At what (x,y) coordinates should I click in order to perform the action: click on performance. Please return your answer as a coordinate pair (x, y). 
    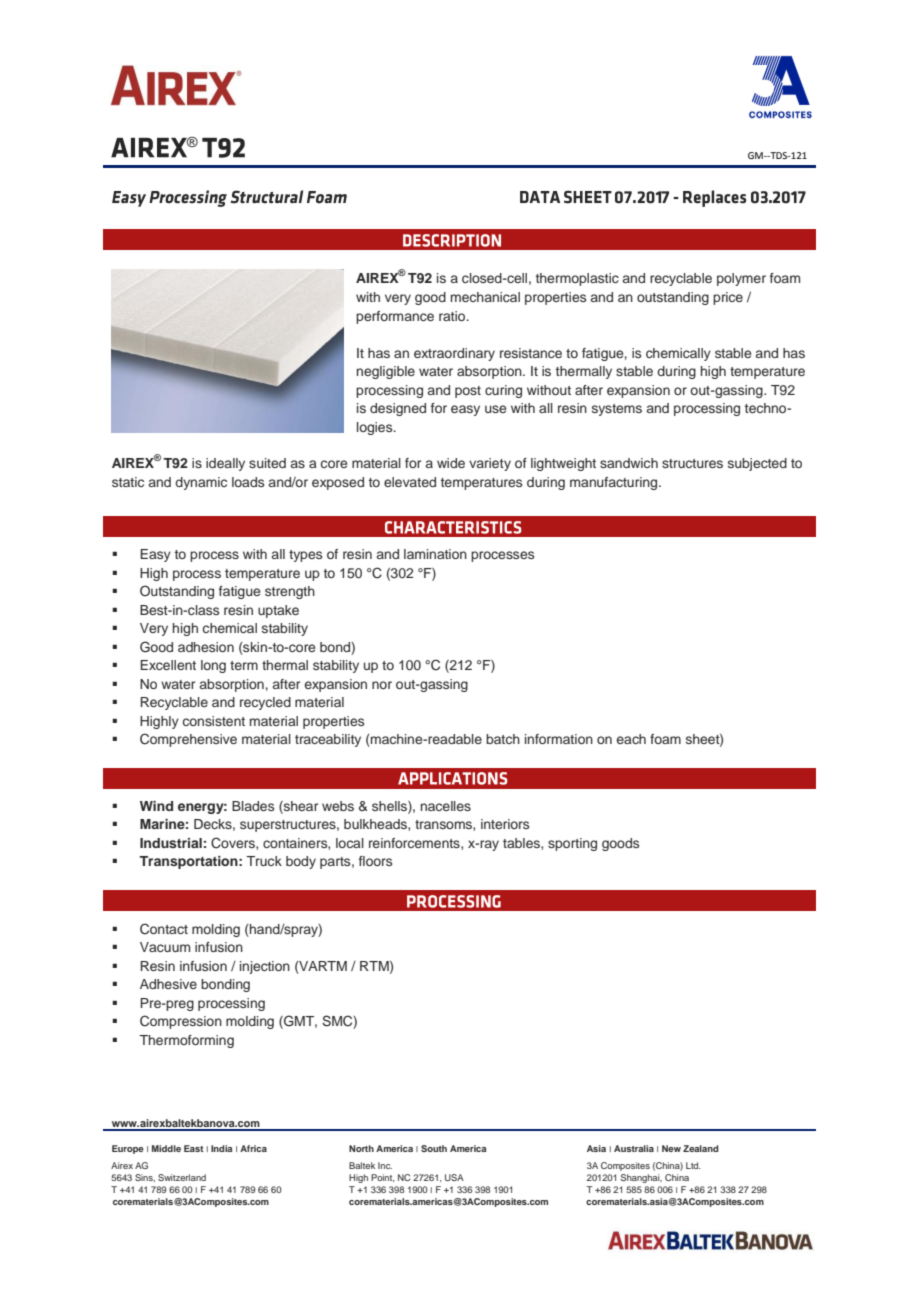
    Looking at the image, I should click on (395, 317).
